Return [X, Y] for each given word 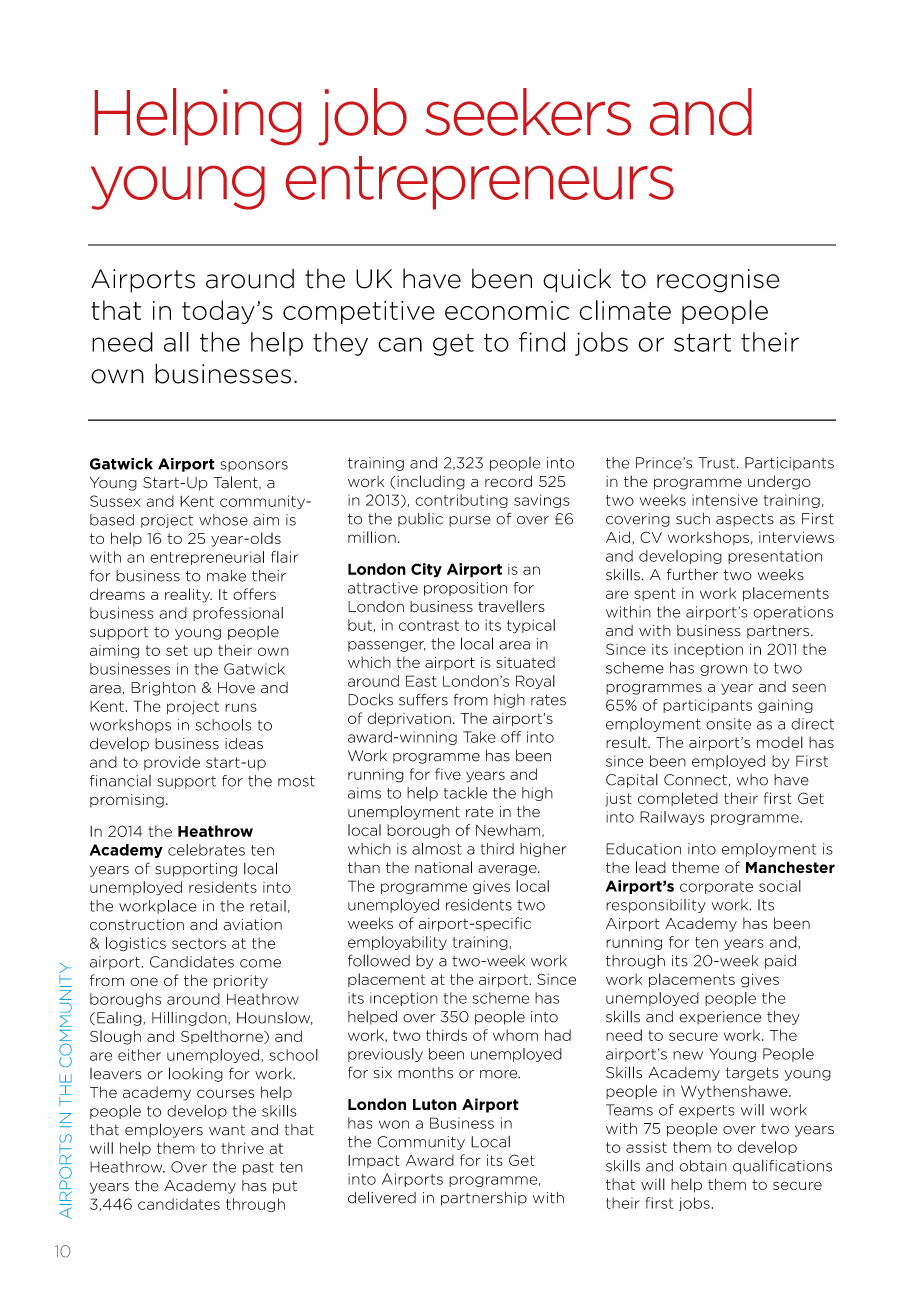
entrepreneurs [480, 183]
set [177, 650]
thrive [242, 1148]
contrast [429, 625]
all [176, 342]
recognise [718, 281]
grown [723, 670]
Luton [435, 1104]
